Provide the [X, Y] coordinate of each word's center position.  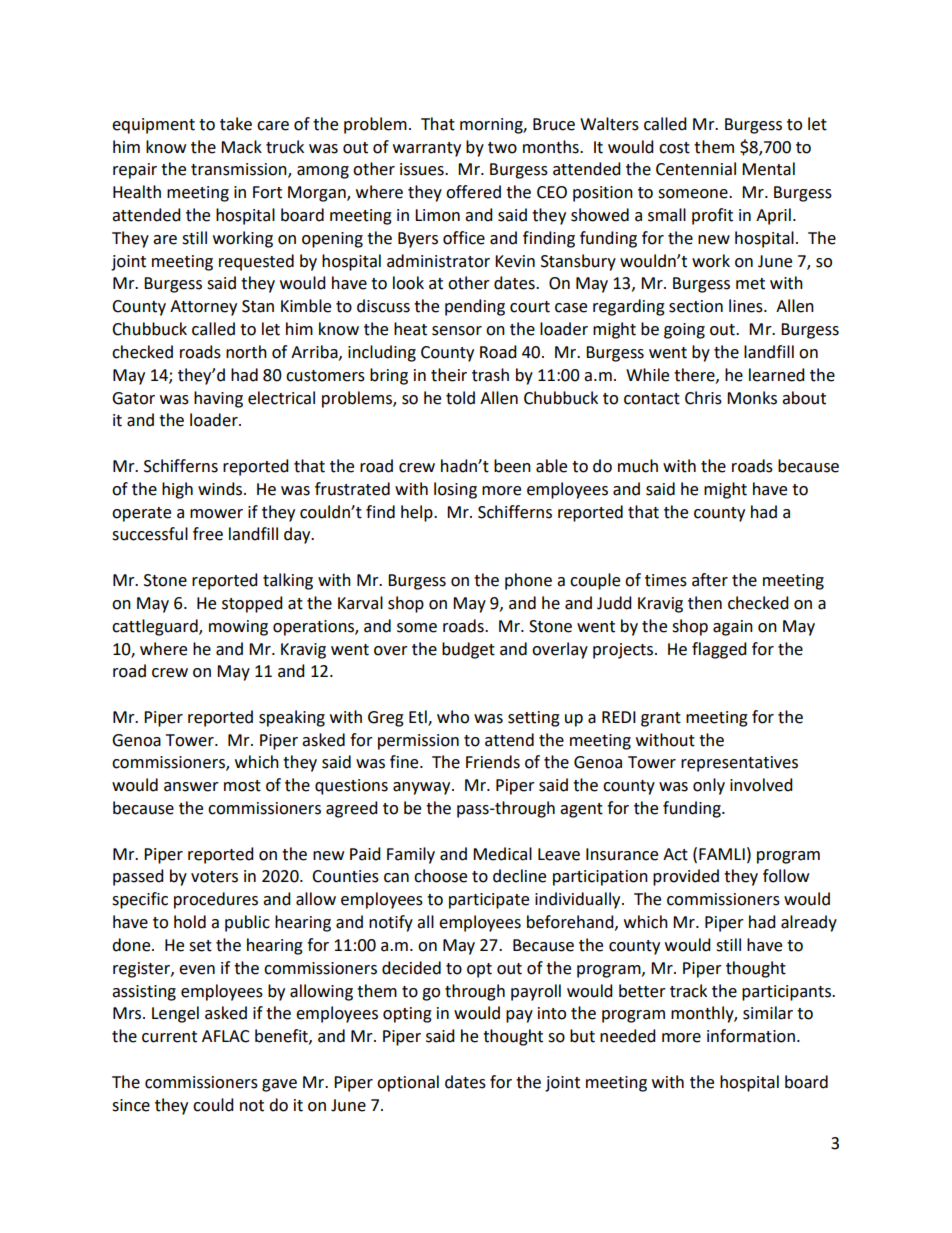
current [169, 1037]
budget [468, 650]
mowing [238, 628]
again [733, 628]
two [502, 148]
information [751, 1036]
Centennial [696, 169]
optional [408, 1083]
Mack [241, 147]
